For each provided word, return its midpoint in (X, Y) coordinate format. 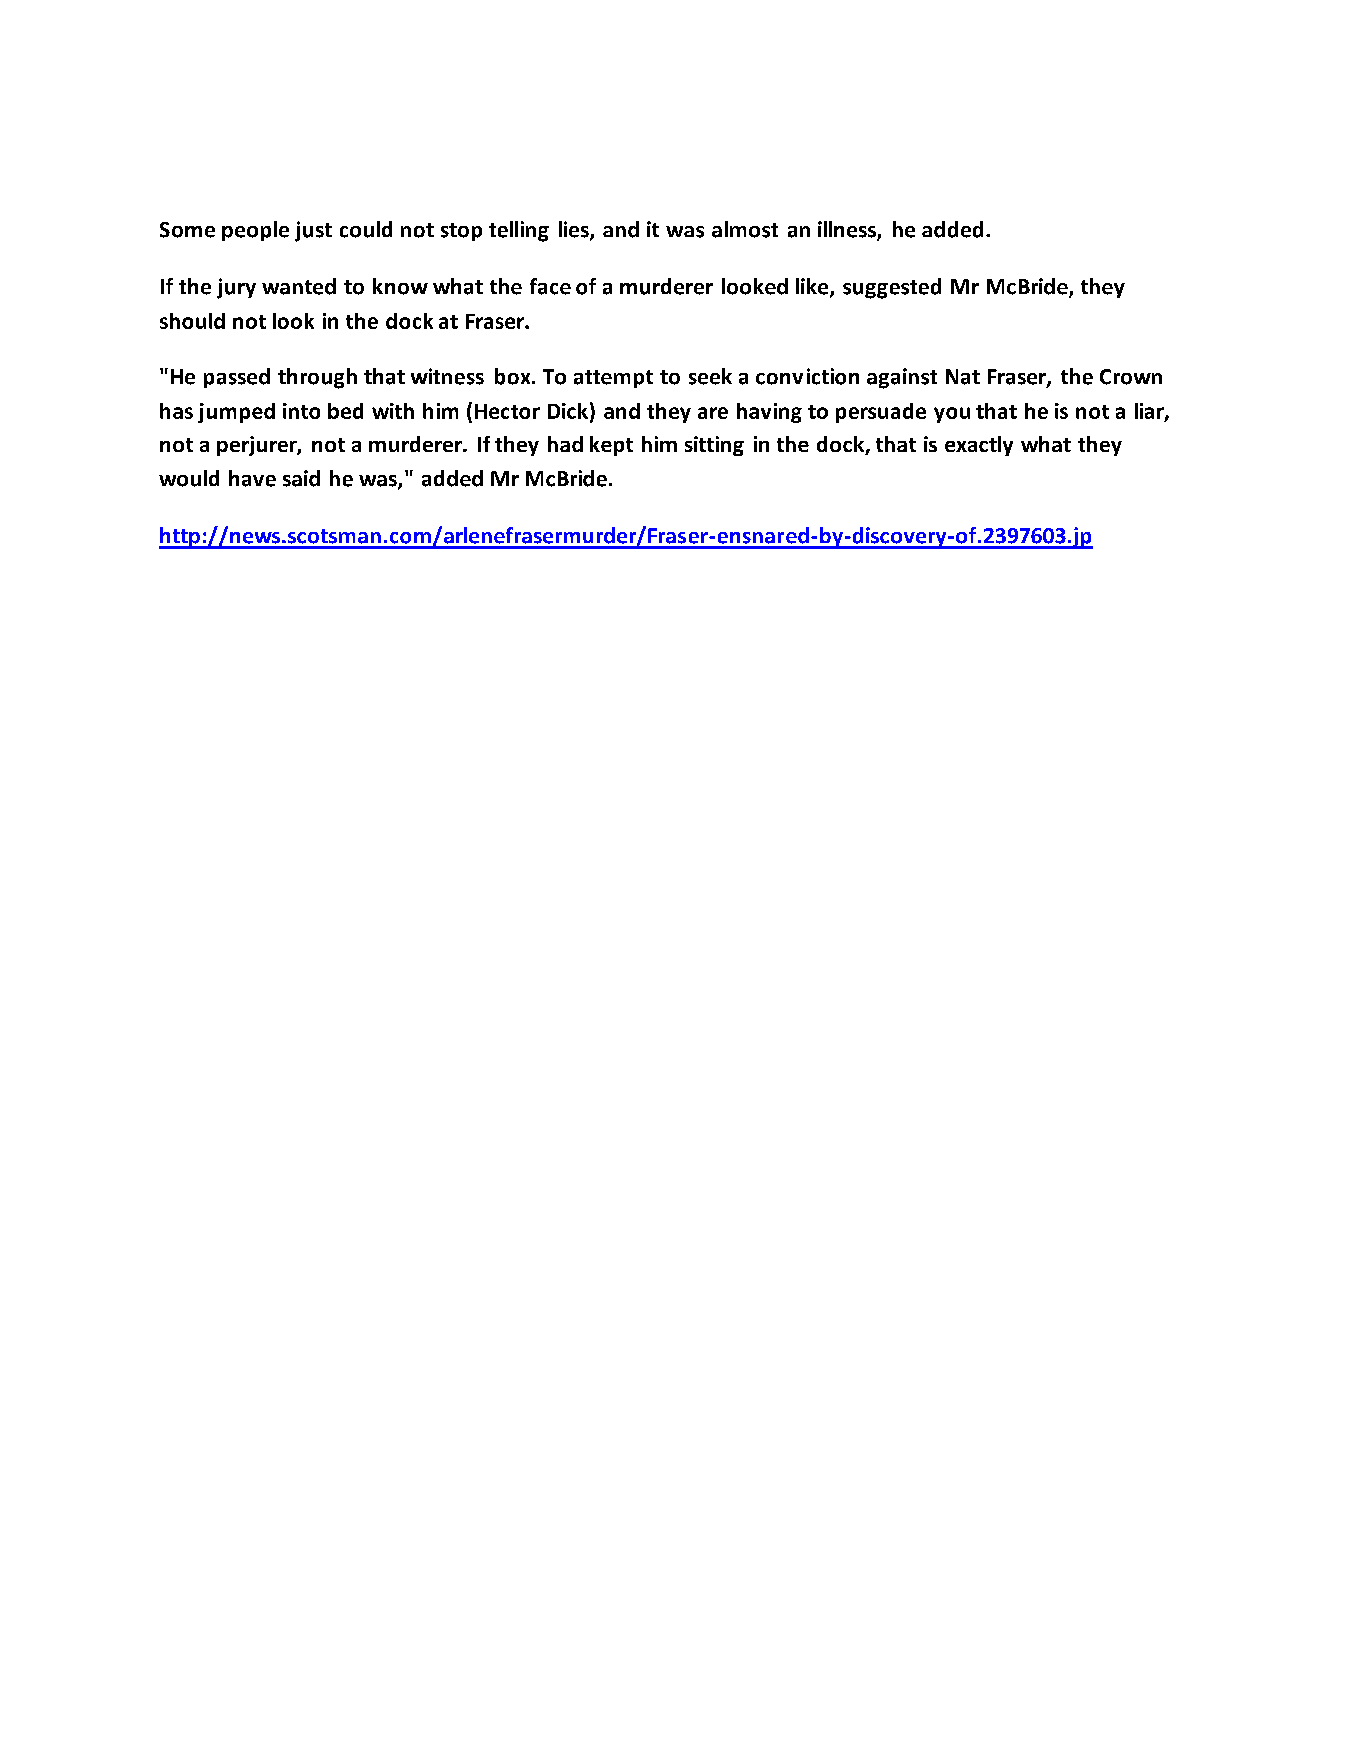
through (317, 378)
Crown (1131, 377)
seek (710, 376)
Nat (963, 377)
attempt (613, 379)
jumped (236, 413)
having (769, 413)
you (952, 415)
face (550, 286)
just (313, 231)
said (301, 478)
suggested (892, 288)
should (192, 321)
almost (745, 229)
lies (575, 230)
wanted (299, 286)
